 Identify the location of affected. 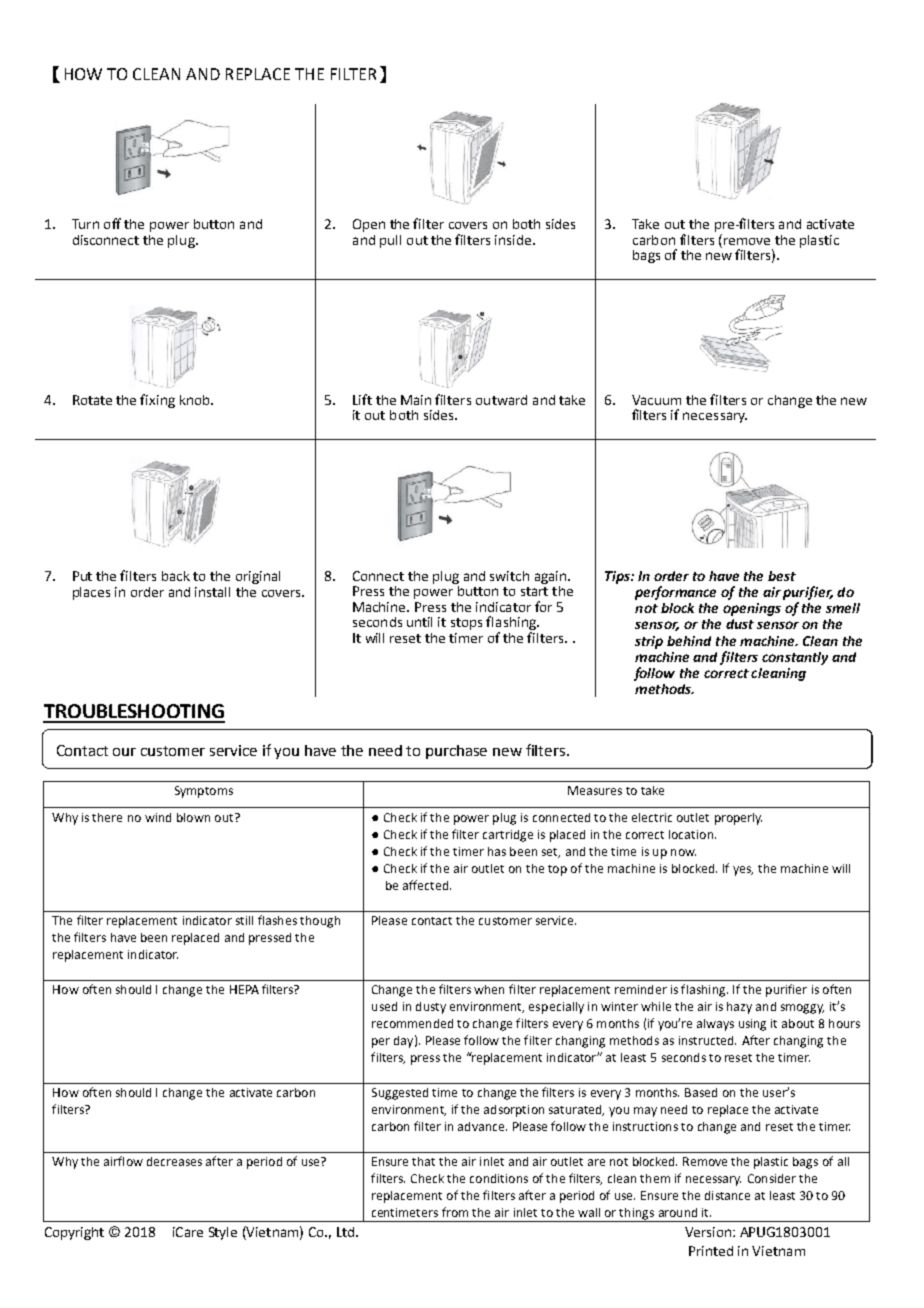
(425, 885).
